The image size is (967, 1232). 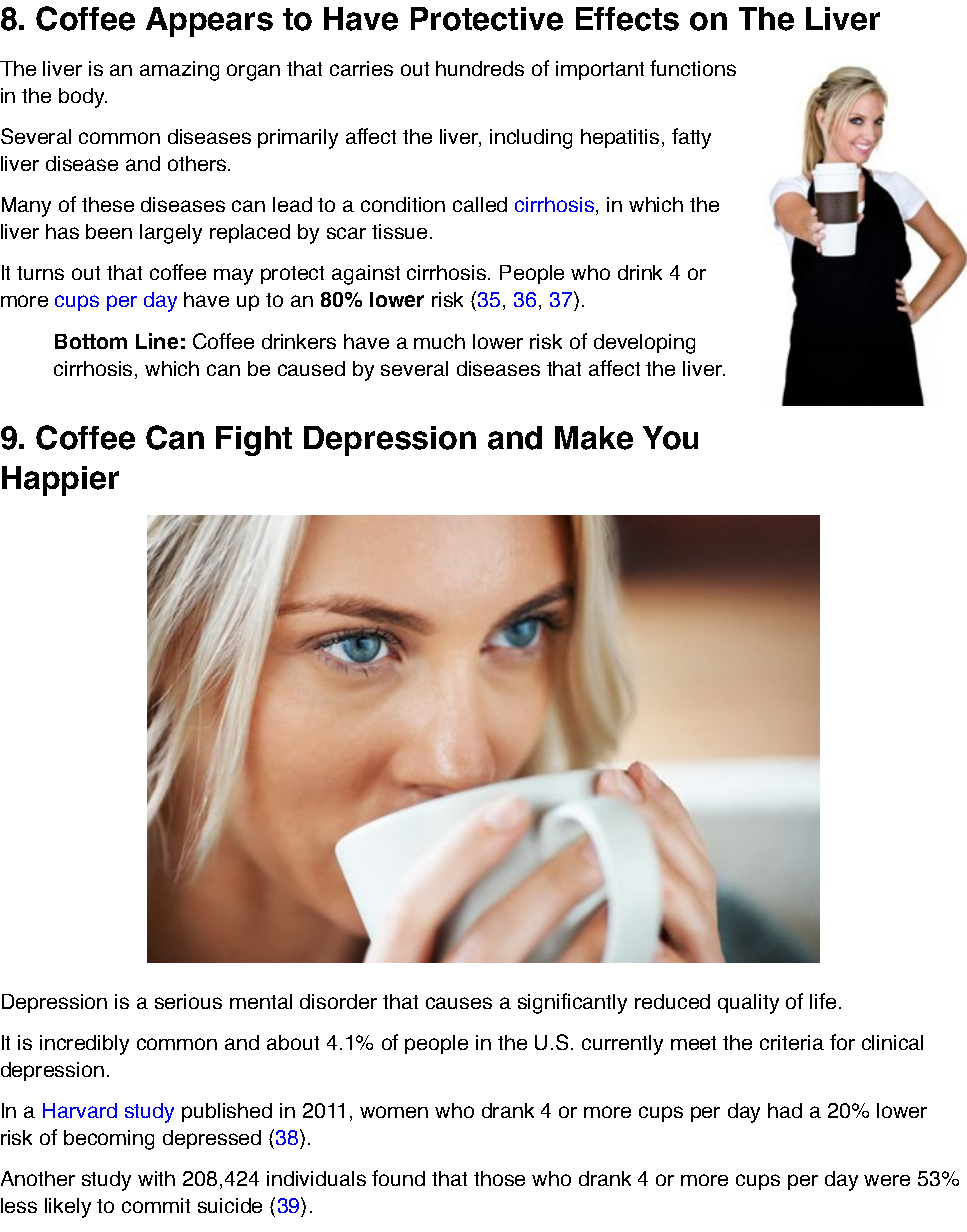 What do you see at coordinates (594, 438) in the document?
I see `Make` at bounding box center [594, 438].
